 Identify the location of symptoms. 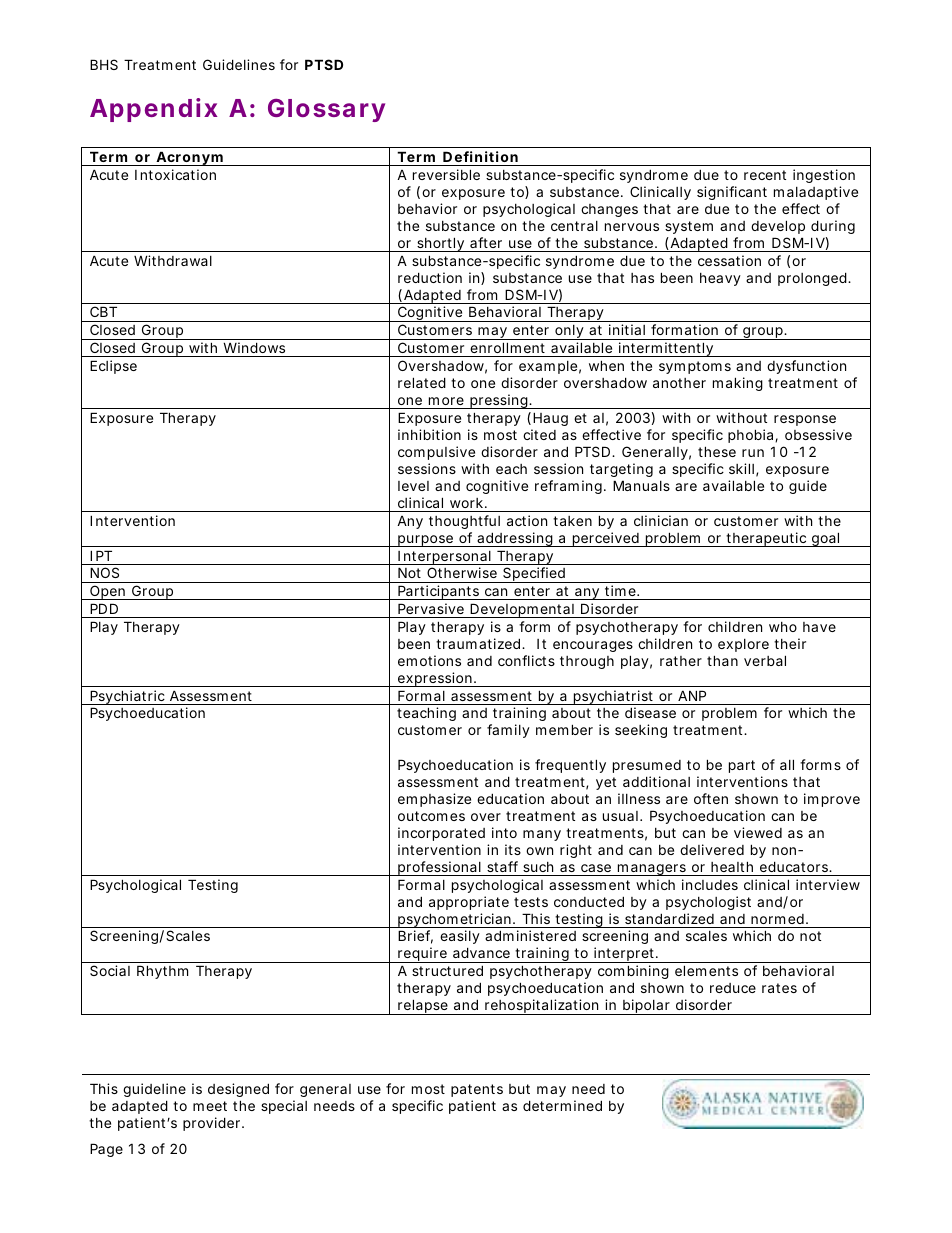
(695, 367).
